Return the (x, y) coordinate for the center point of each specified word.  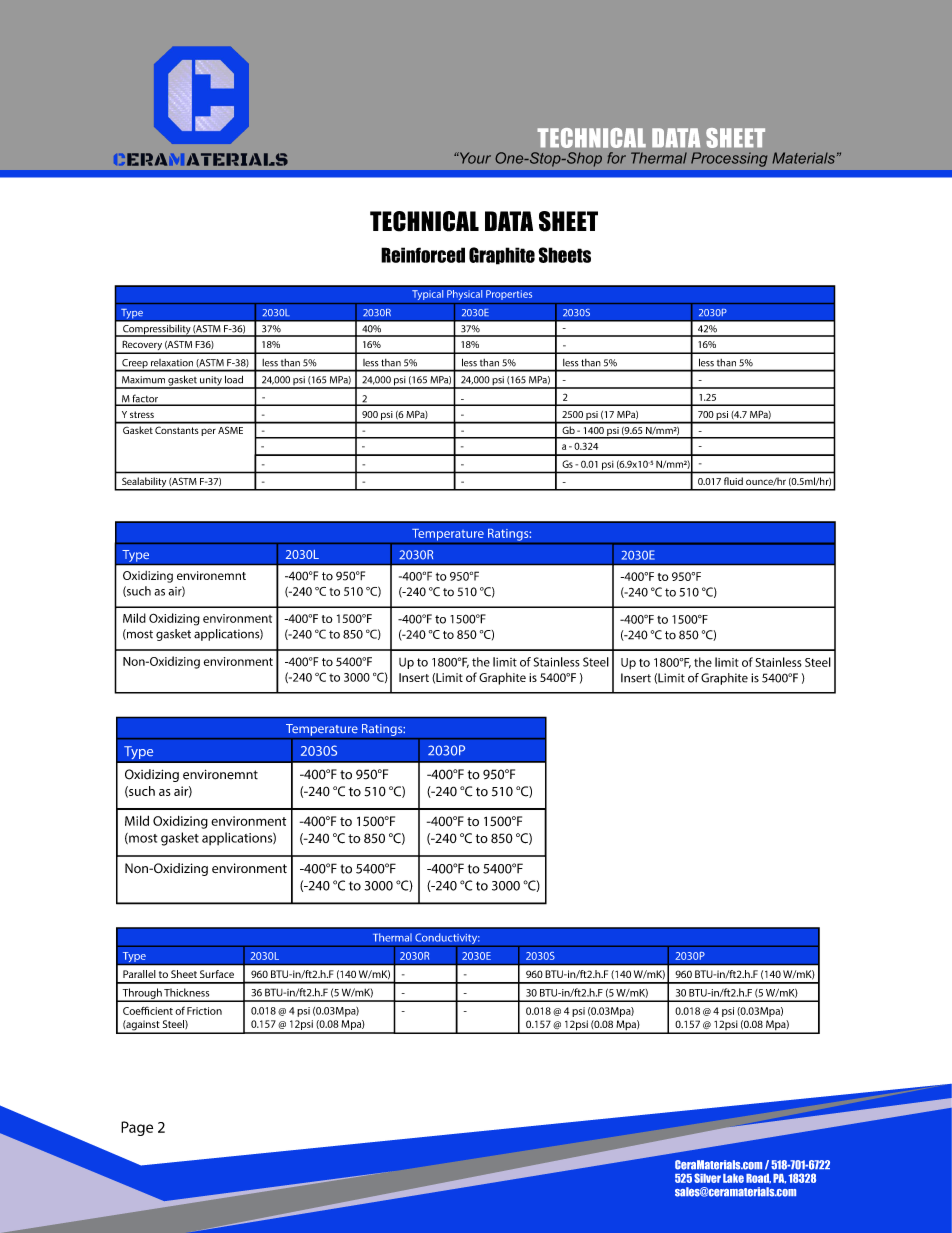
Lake (733, 1178)
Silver (707, 1178)
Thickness (186, 992)
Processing (729, 159)
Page (137, 1128)
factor (145, 399)
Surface (217, 974)
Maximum (143, 380)
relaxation (172, 362)
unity (211, 382)
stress (142, 414)
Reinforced (423, 255)
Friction (204, 1011)
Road (758, 1179)
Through (142, 994)
